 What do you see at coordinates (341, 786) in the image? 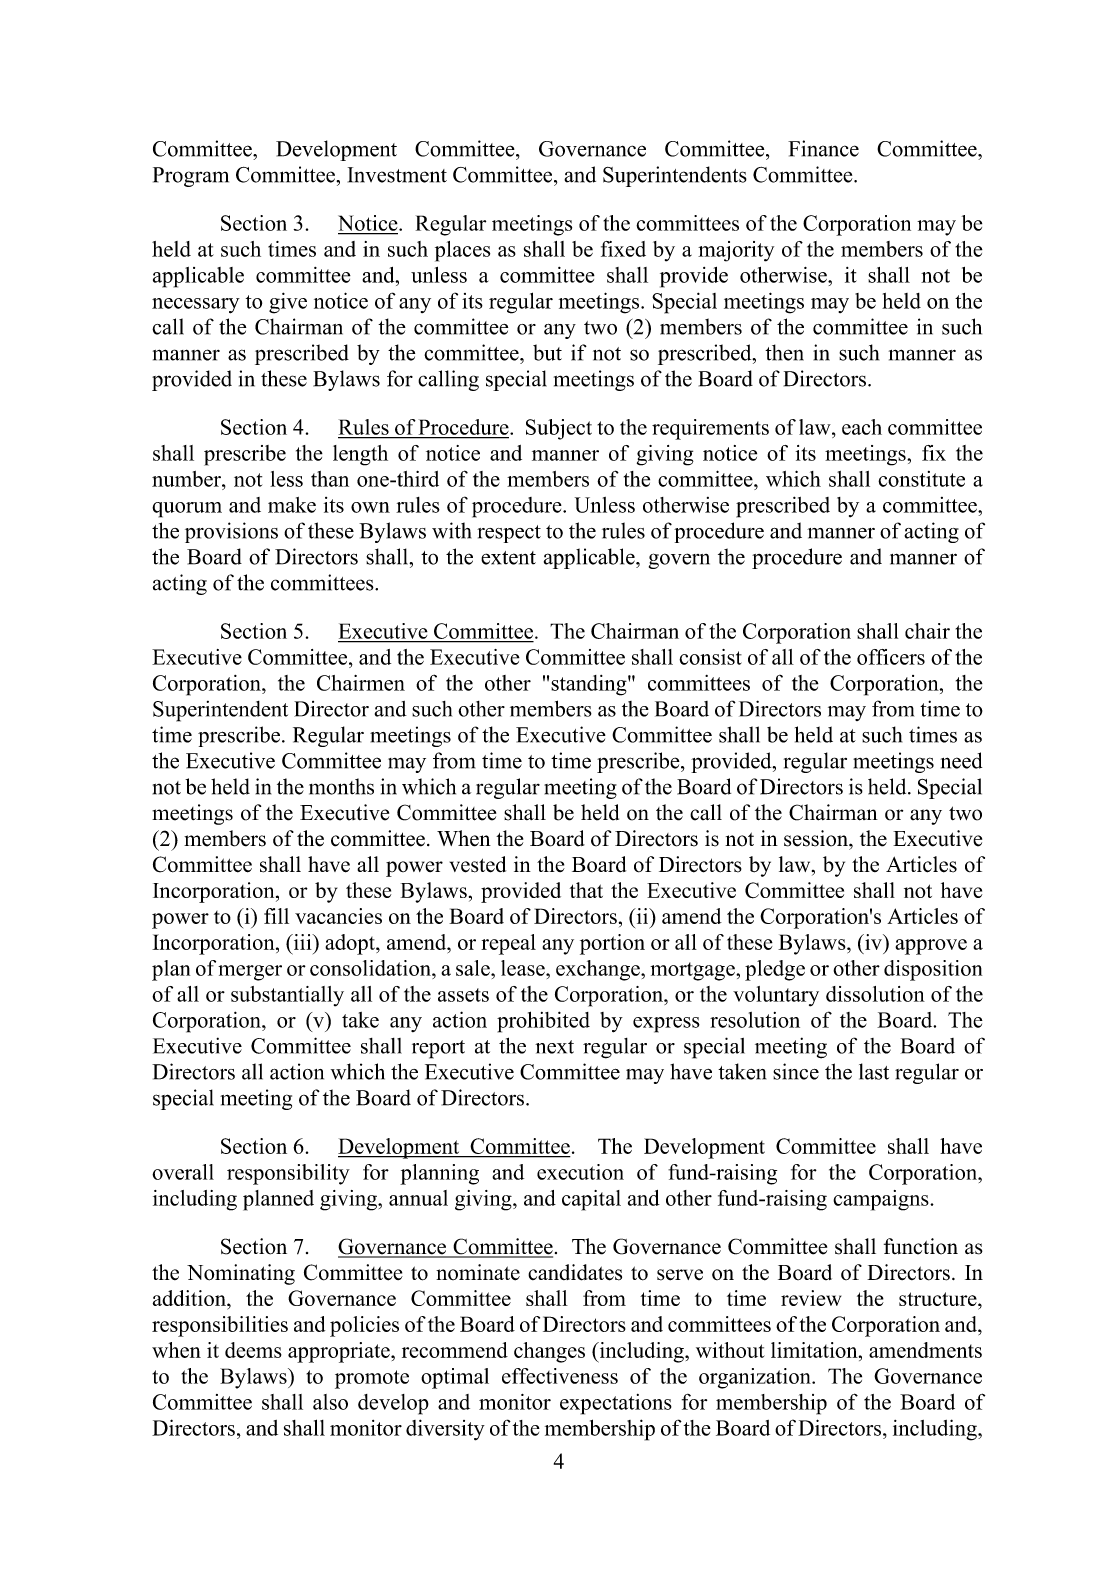
I see `months` at bounding box center [341, 786].
